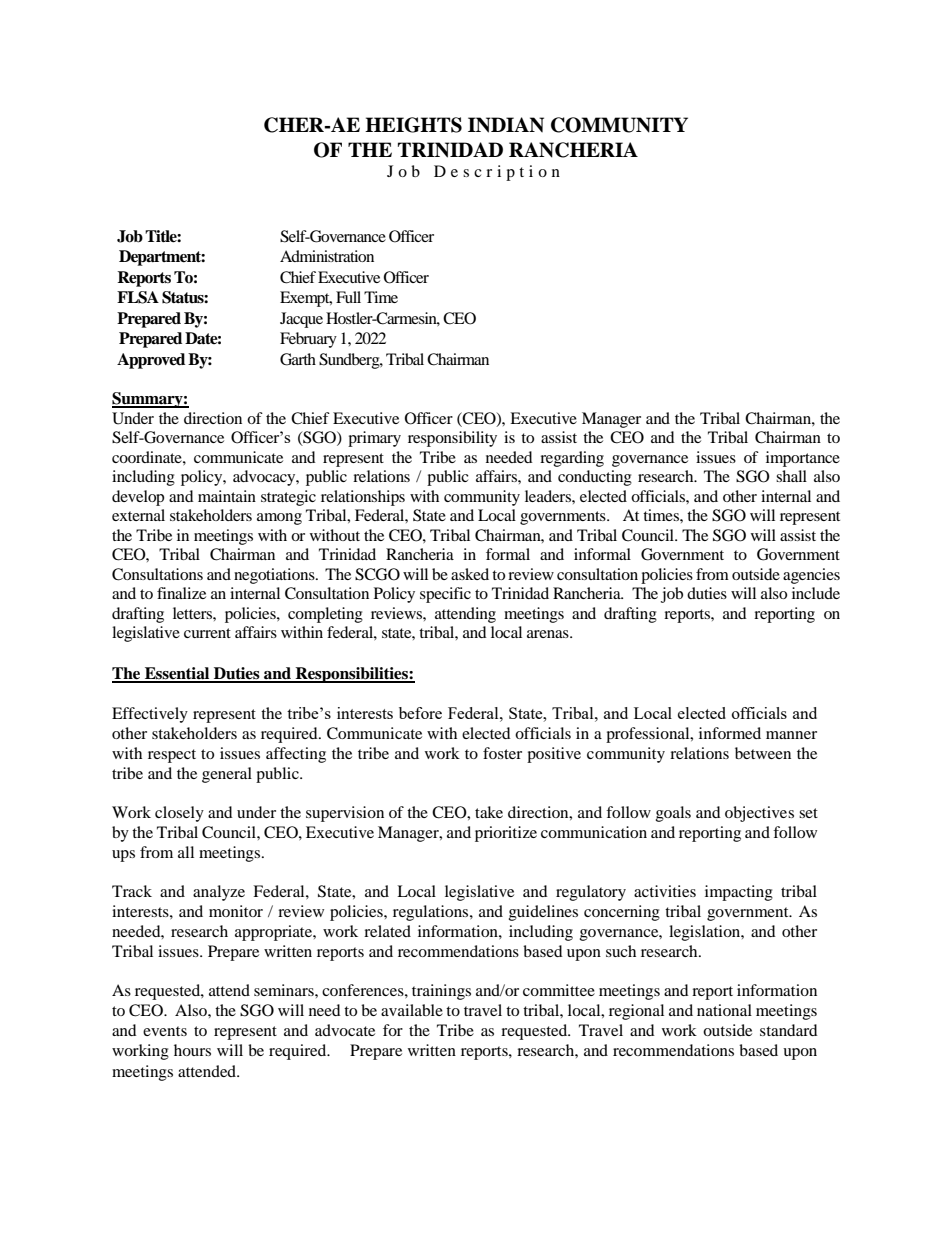  Describe the element at coordinates (811, 576) in the screenshot. I see `agencies` at that location.
